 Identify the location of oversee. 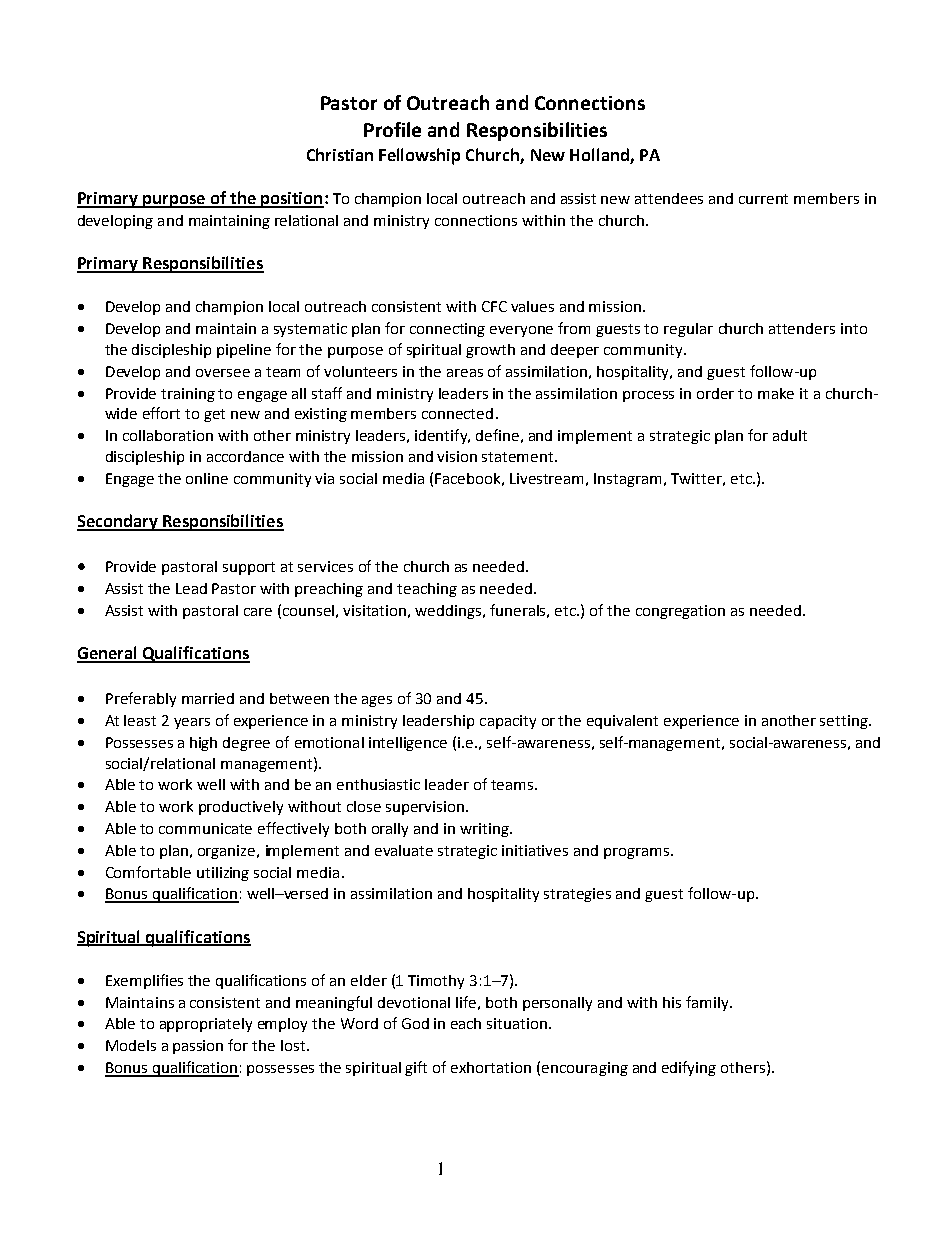
(223, 373).
